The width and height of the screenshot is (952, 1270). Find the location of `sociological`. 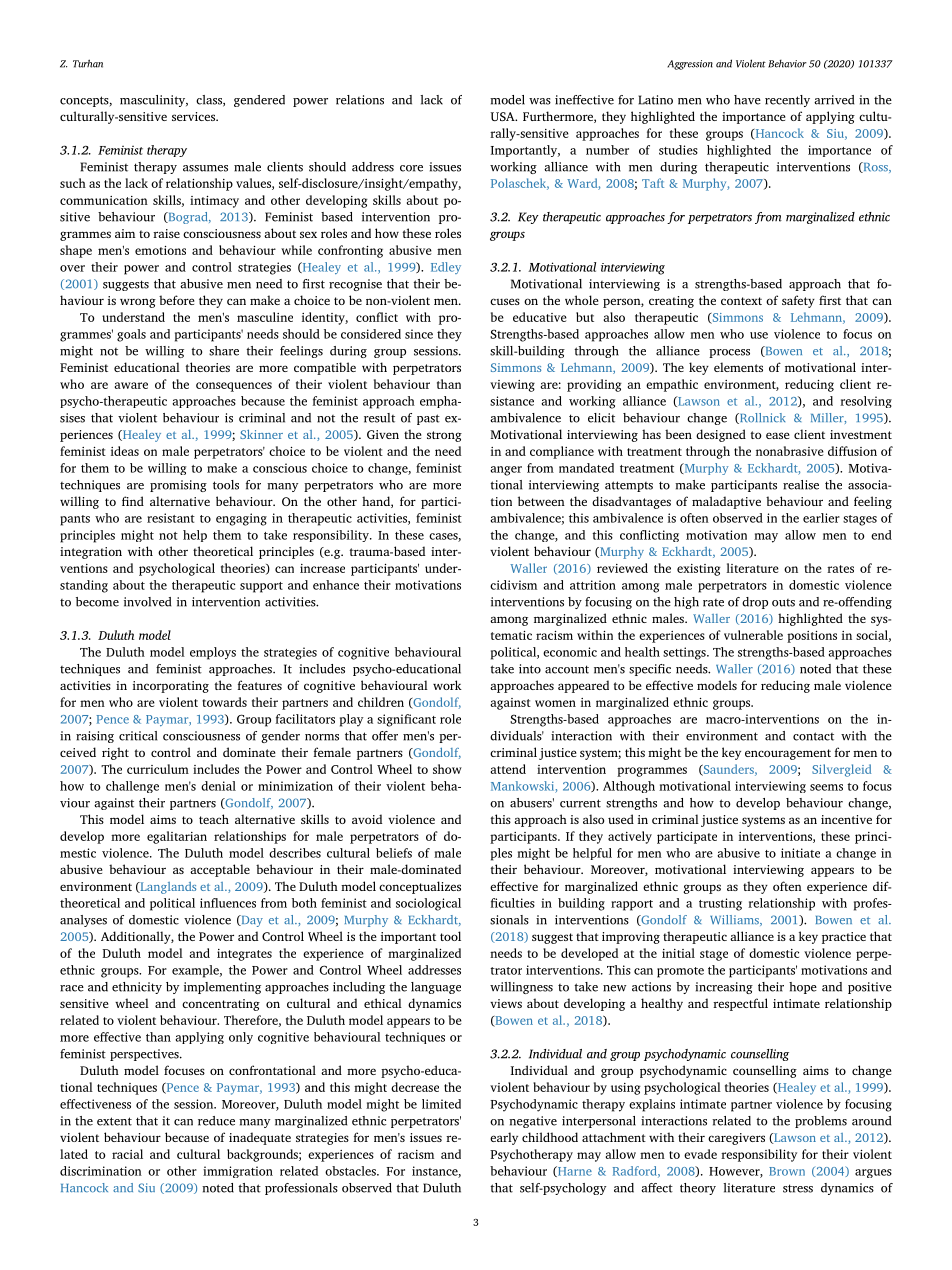

sociological is located at coordinates (428, 904).
